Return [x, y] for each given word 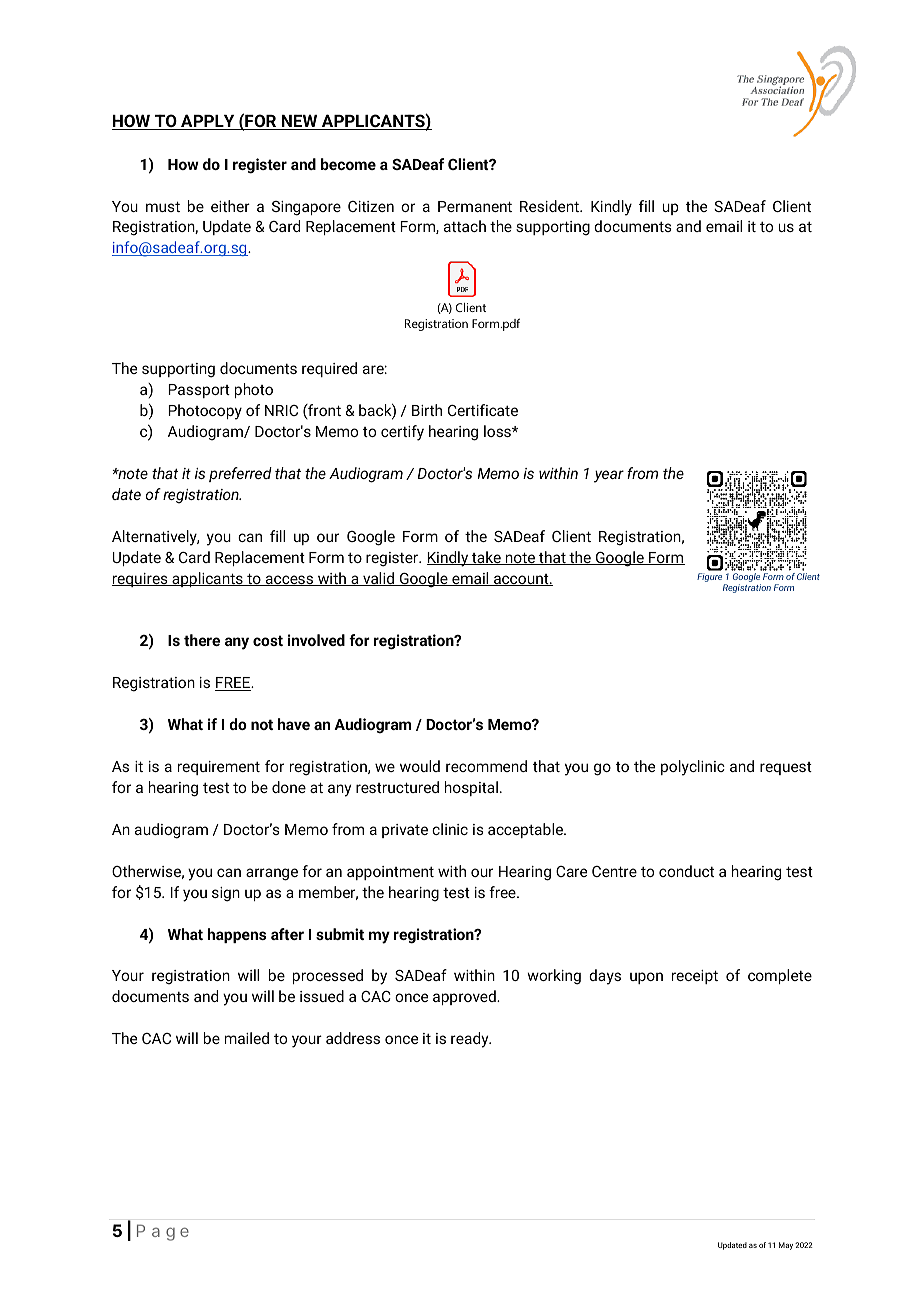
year [609, 476]
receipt [695, 977]
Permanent [475, 206]
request [786, 768]
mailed [247, 1038]
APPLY [208, 122]
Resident [550, 206]
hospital [471, 788]
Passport [199, 391]
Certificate [483, 410]
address [353, 1038]
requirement [219, 768]
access [290, 580]
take [486, 558]
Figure [711, 579]
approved [465, 997]
